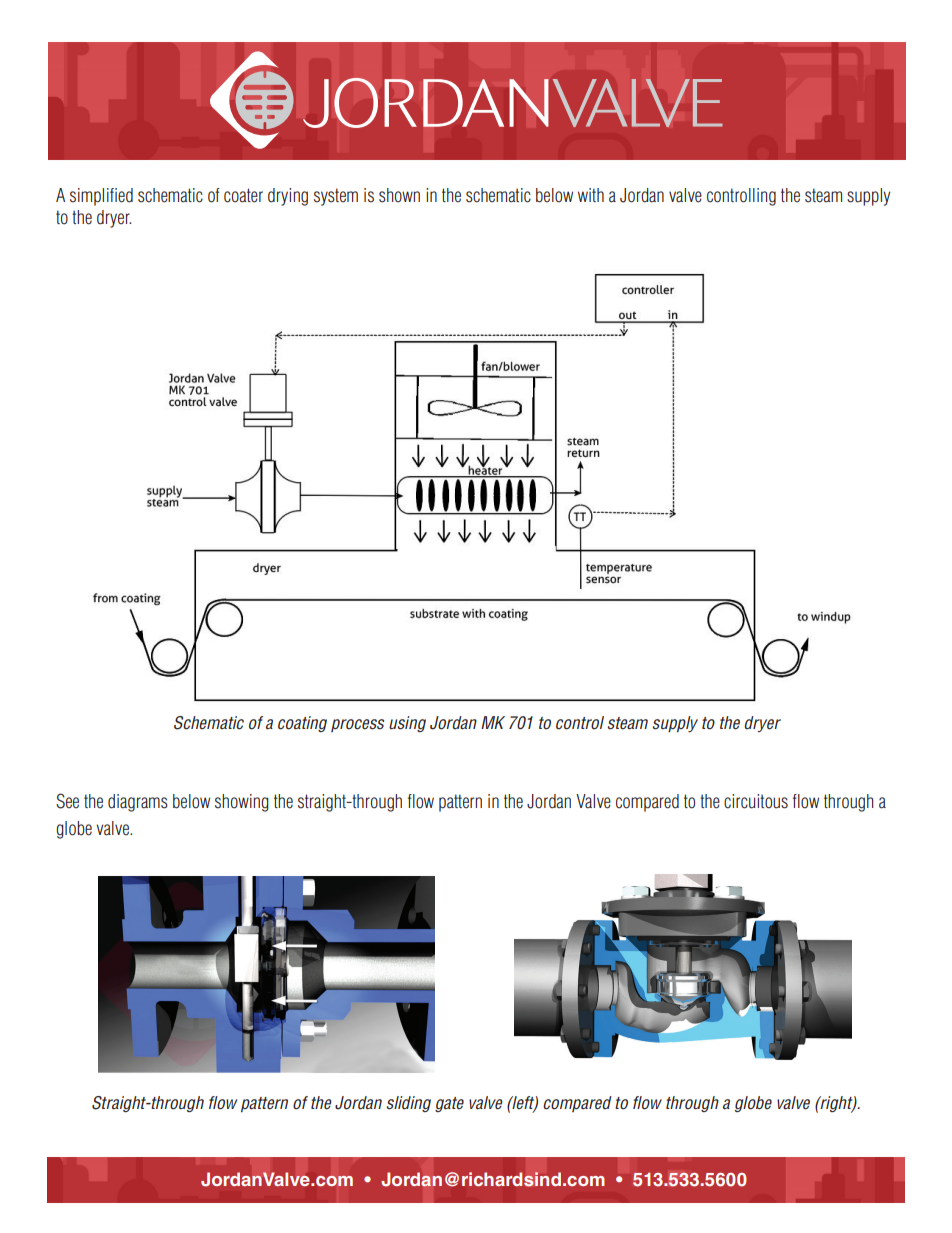 This document has width=952, height=1233. I want to click on shown, so click(399, 195).
